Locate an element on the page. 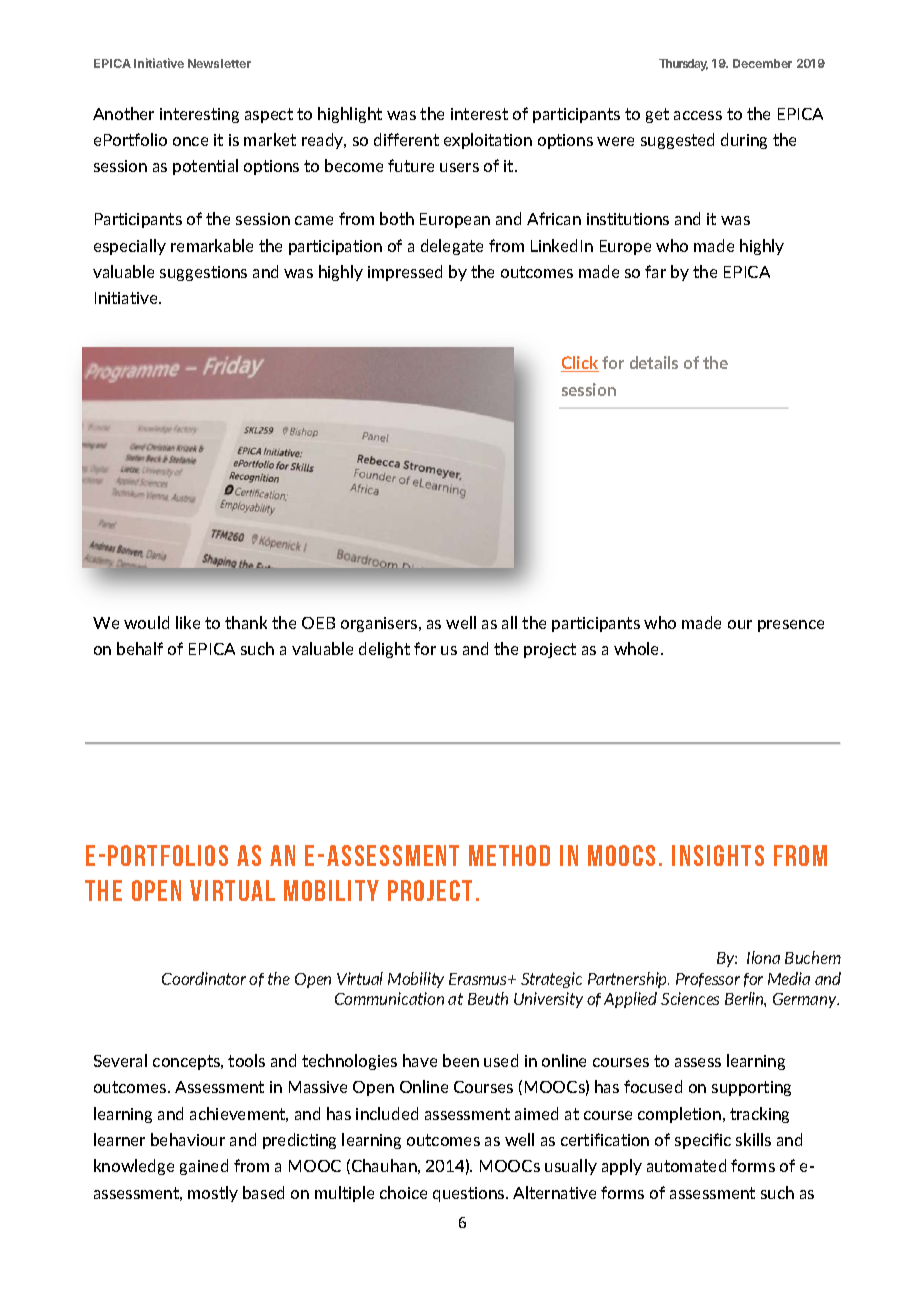  exploitation is located at coordinates (488, 141).
